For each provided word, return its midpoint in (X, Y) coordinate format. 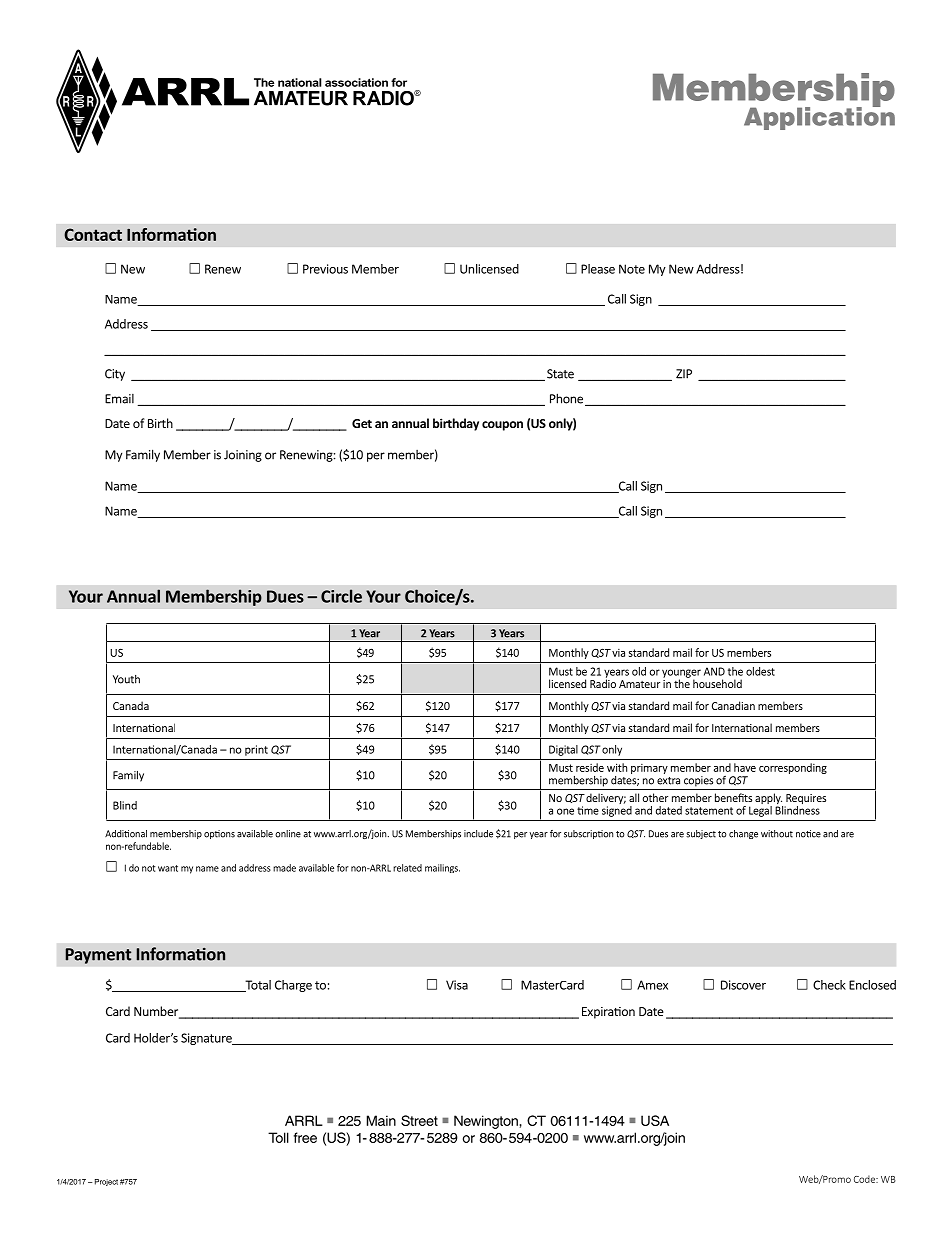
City (115, 375)
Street (419, 1120)
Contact (93, 234)
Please (598, 269)
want (168, 868)
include (478, 834)
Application (819, 117)
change (743, 834)
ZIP (684, 374)
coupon (502, 426)
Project (106, 1182)
